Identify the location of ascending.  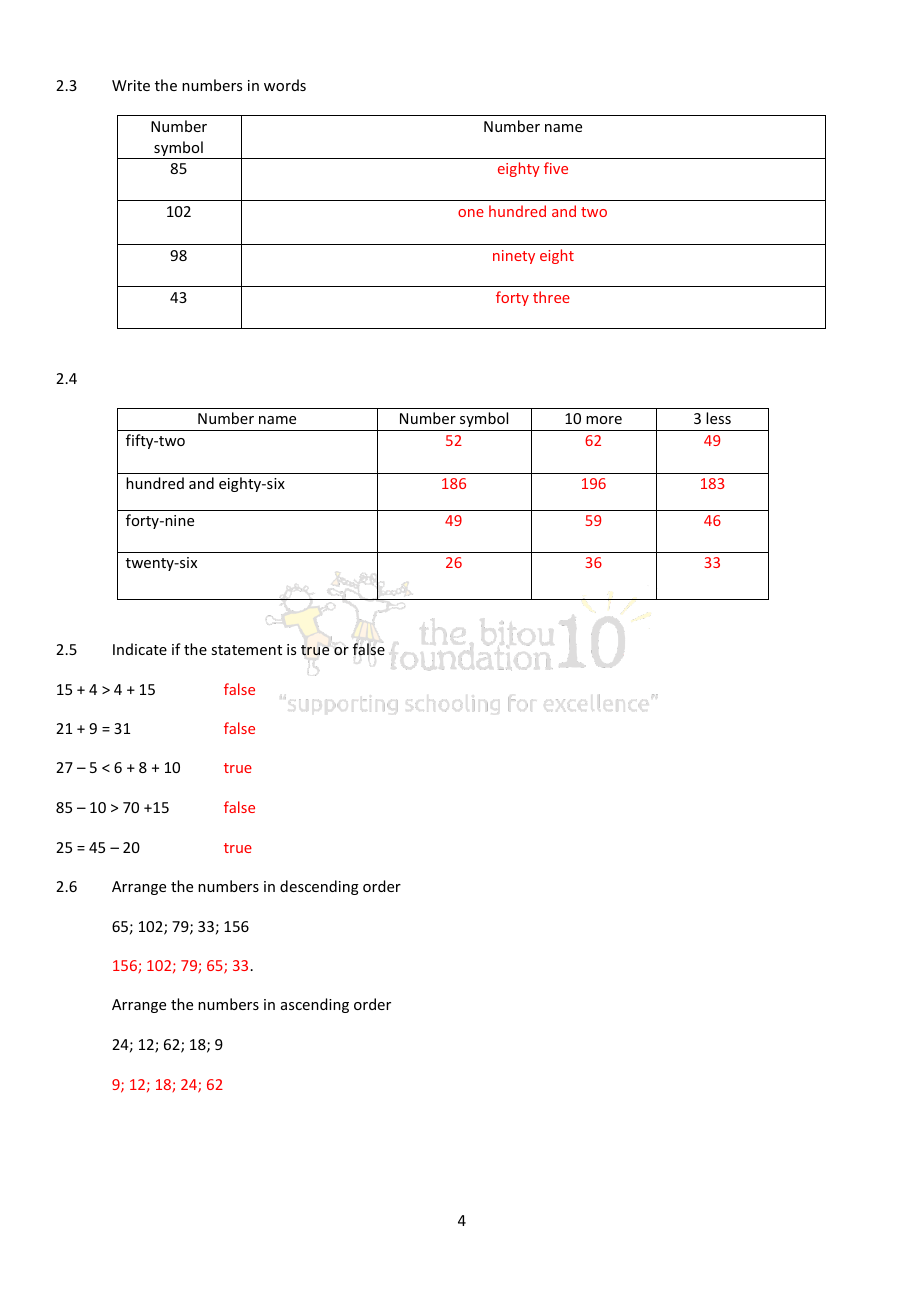
(315, 1005).
